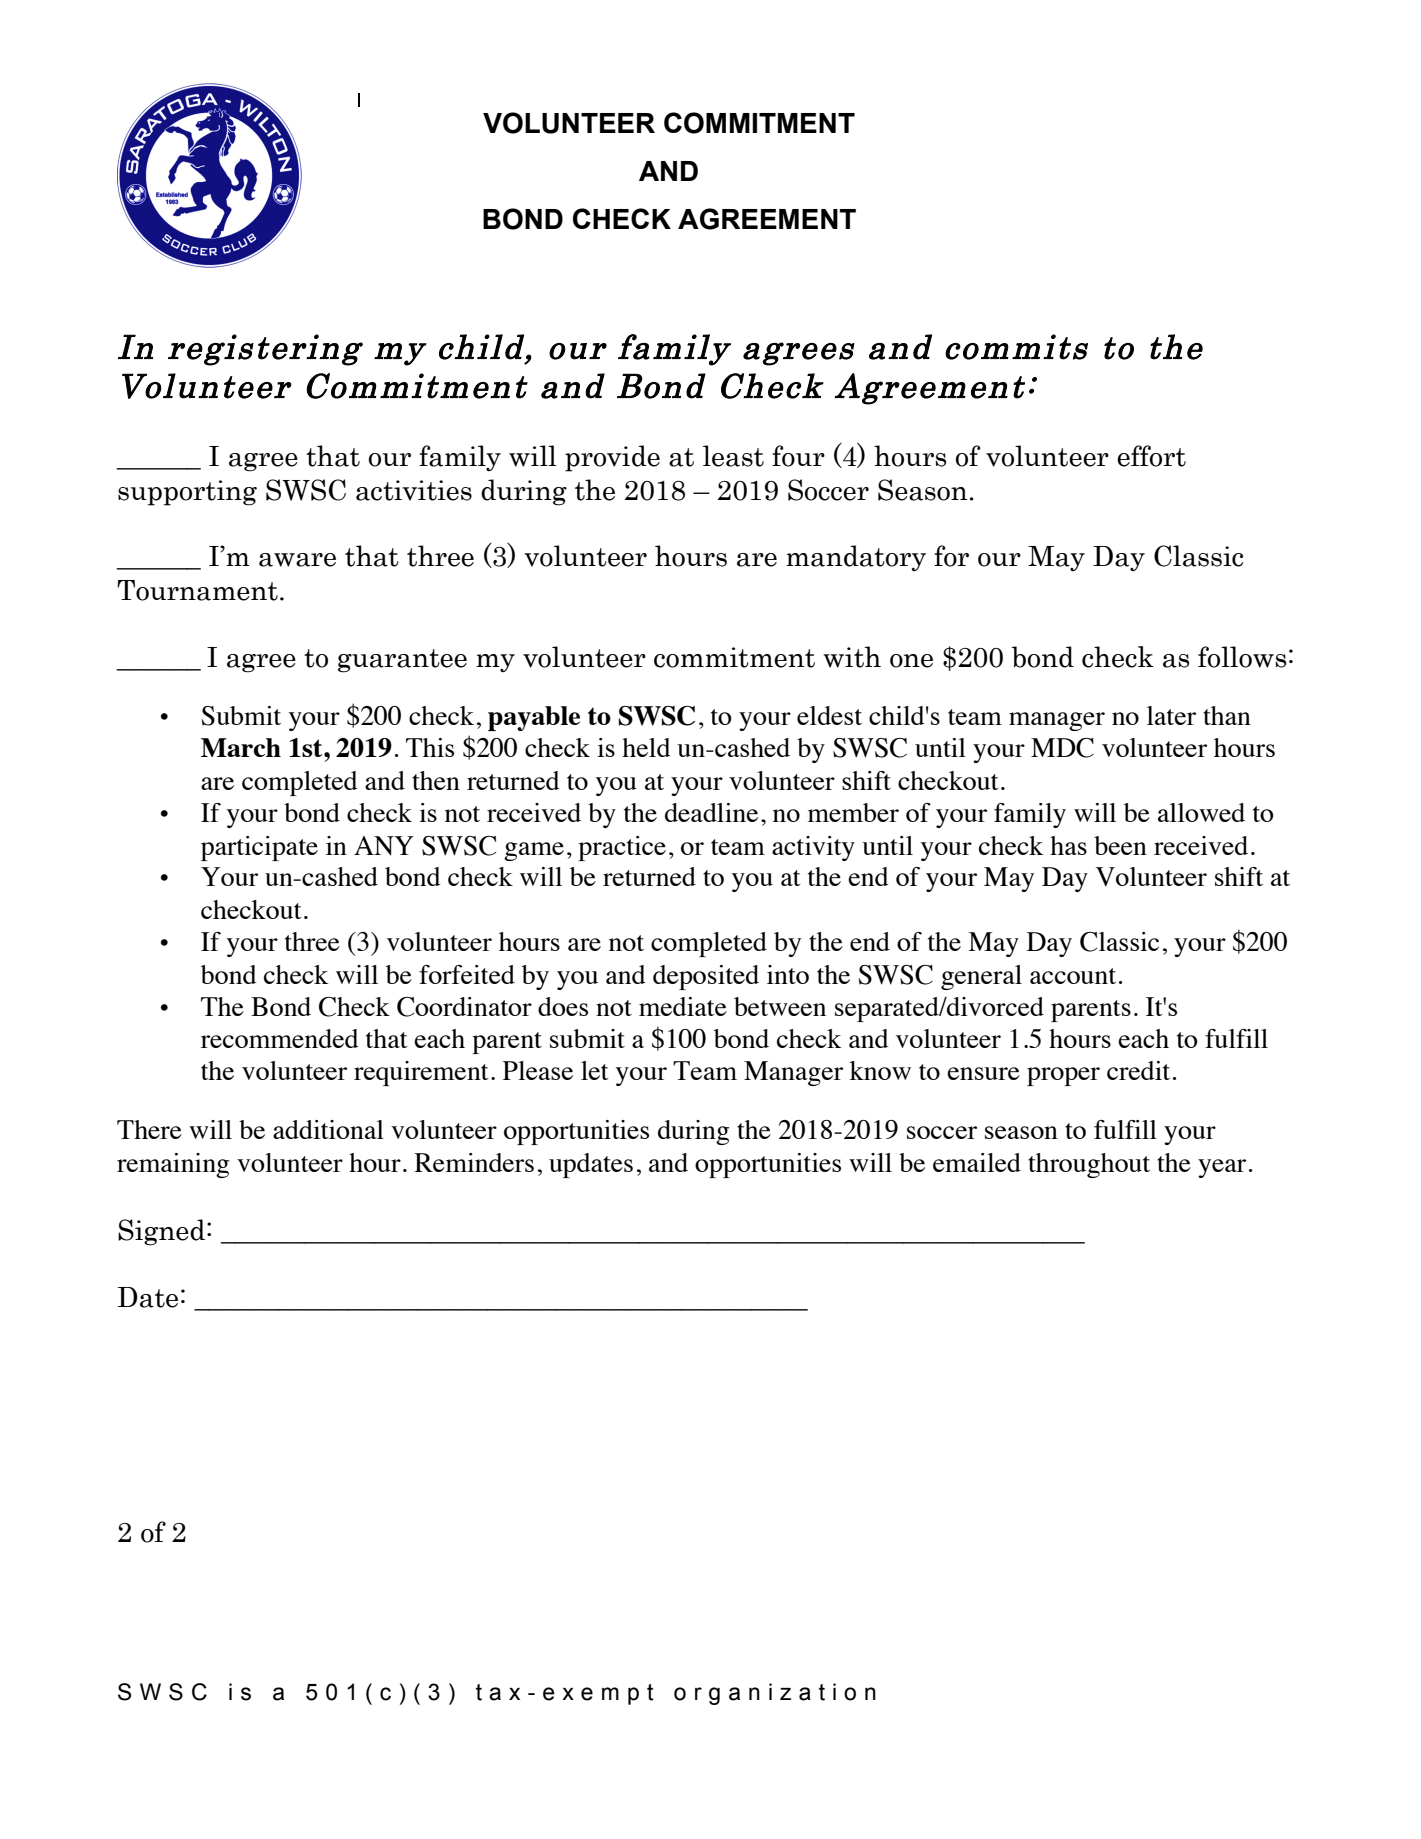  Describe the element at coordinates (280, 1038) in the image. I see `recommended` at that location.
